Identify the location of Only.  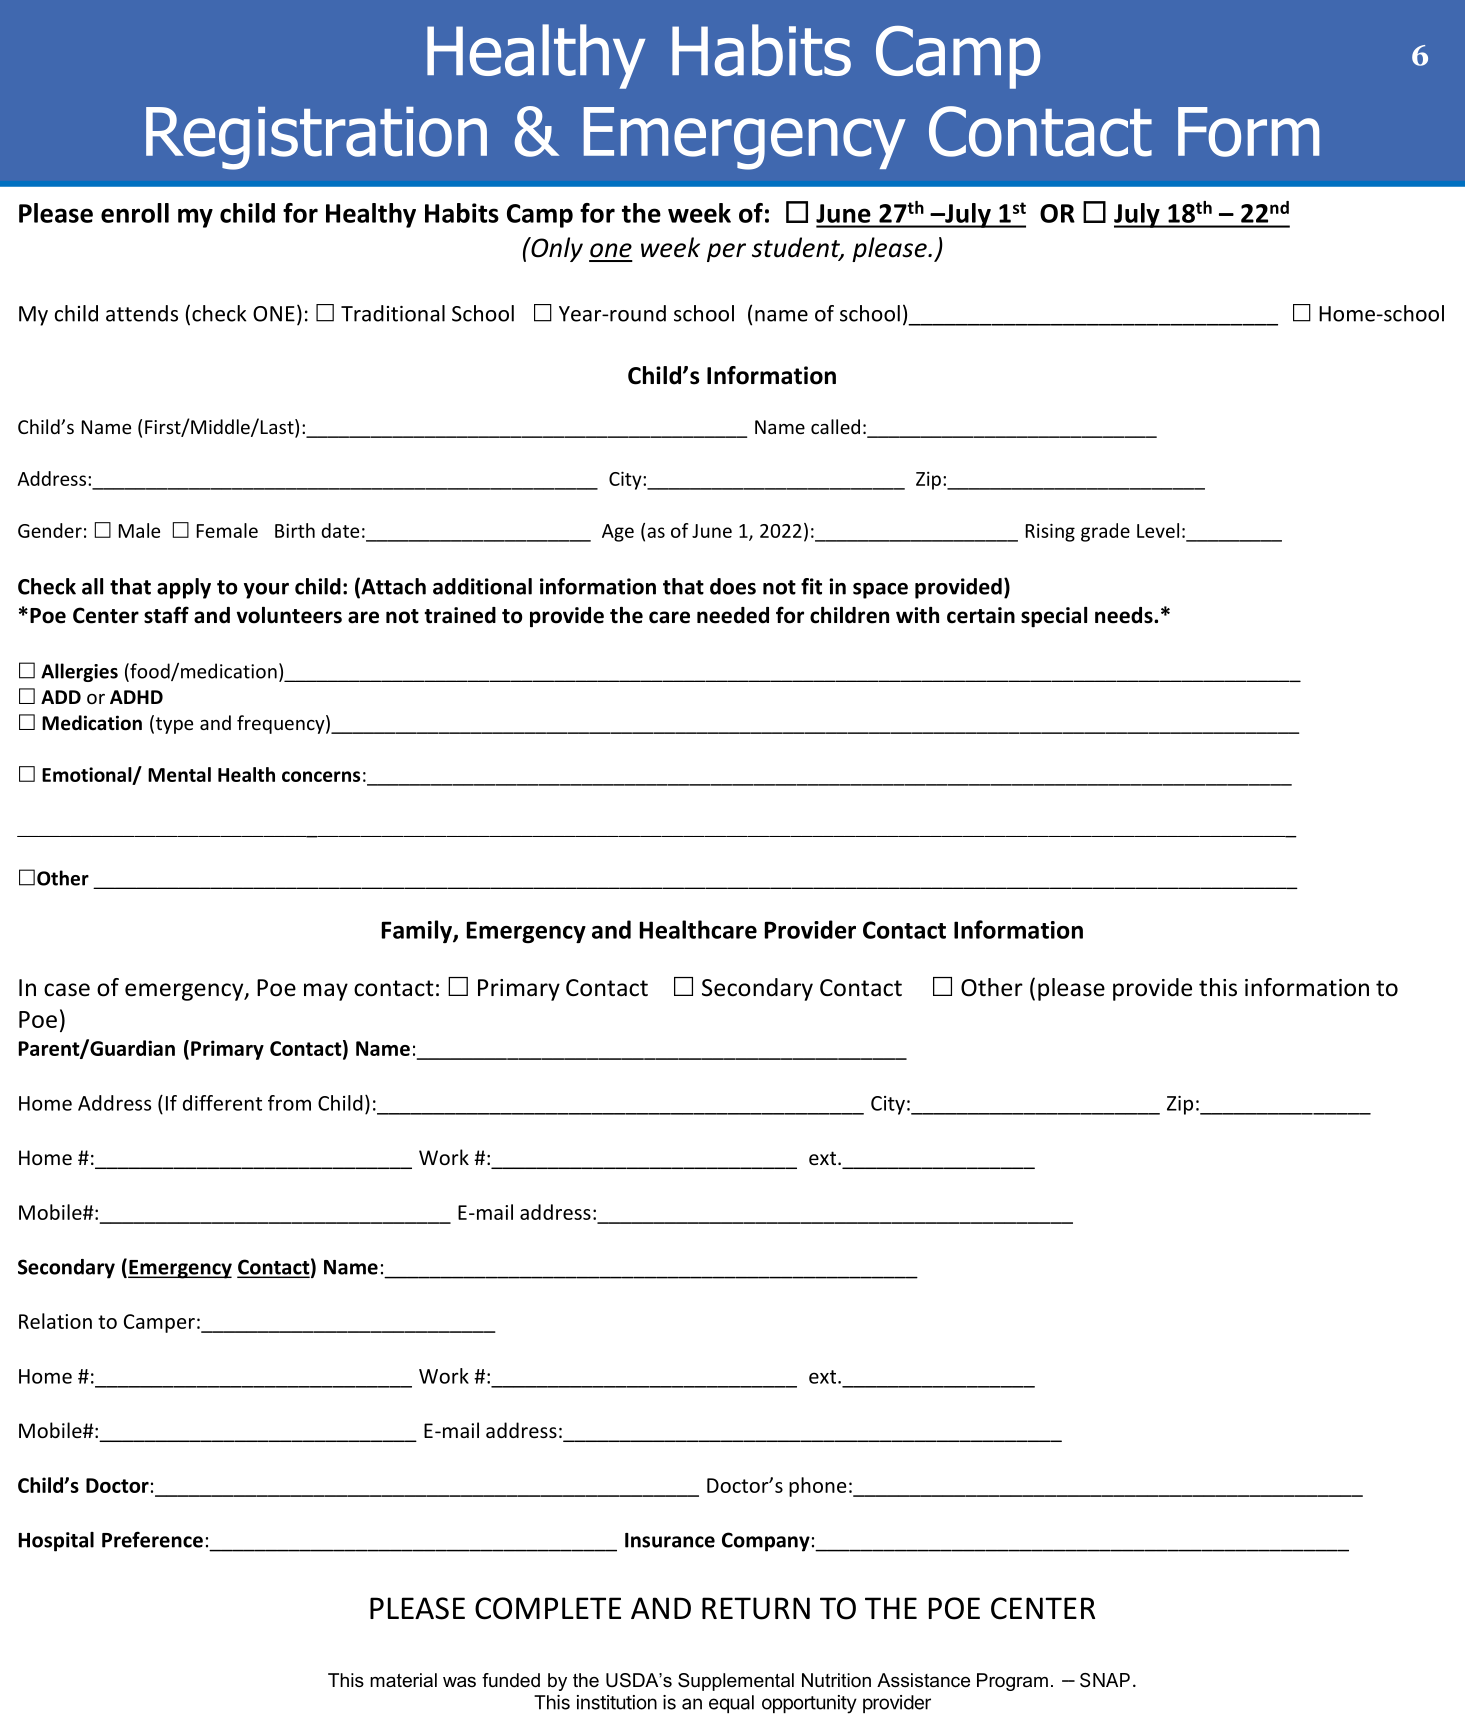
(556, 249).
